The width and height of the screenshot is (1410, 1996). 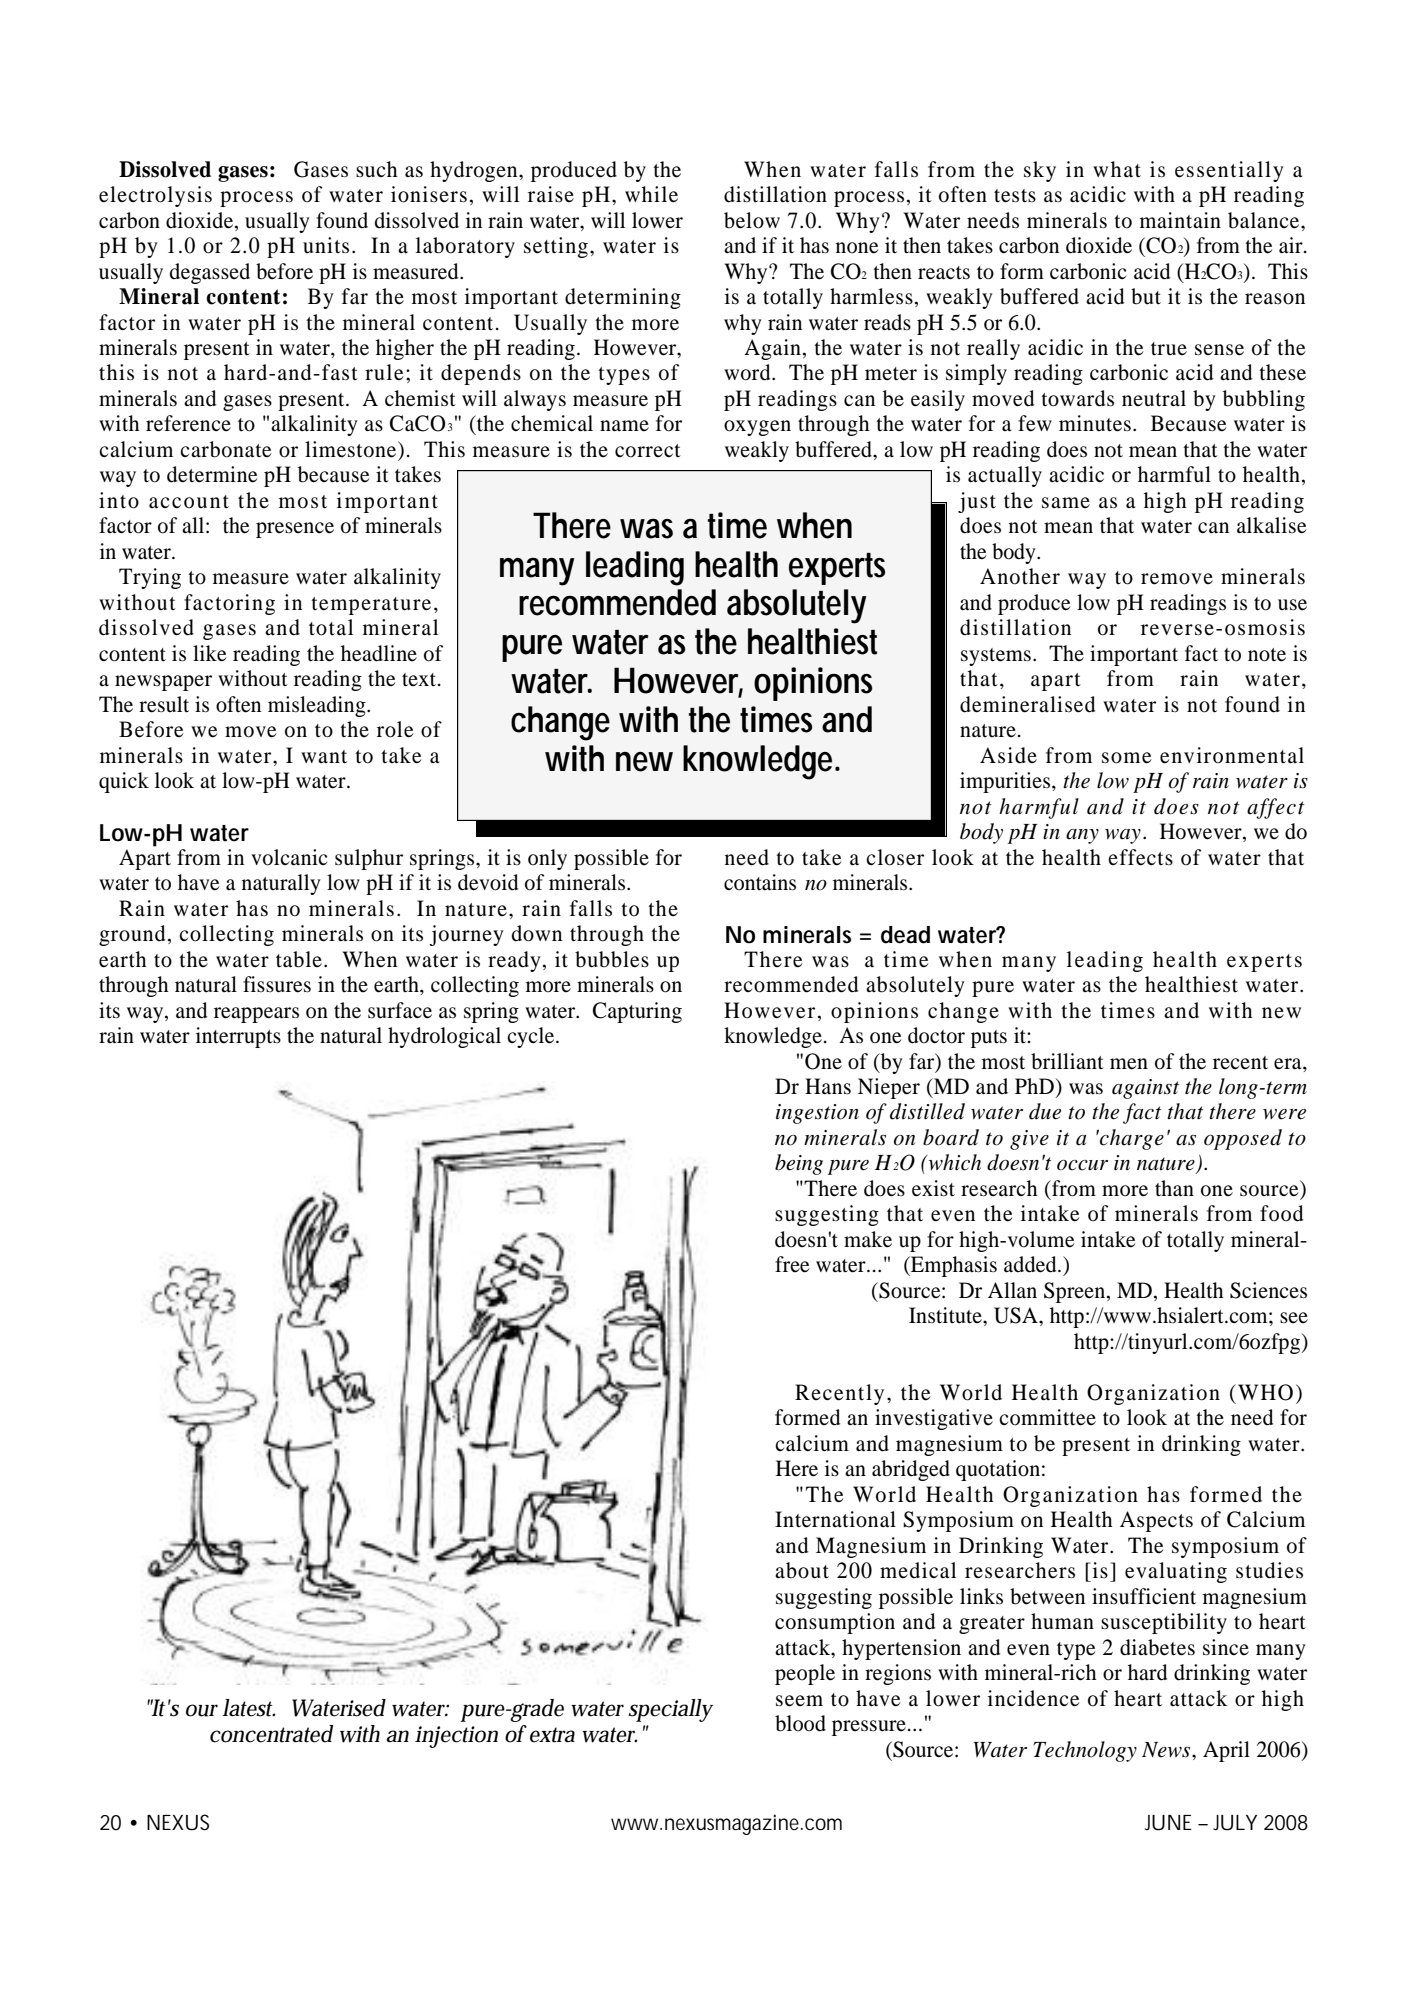 What do you see at coordinates (752, 220) in the screenshot?
I see `below` at bounding box center [752, 220].
